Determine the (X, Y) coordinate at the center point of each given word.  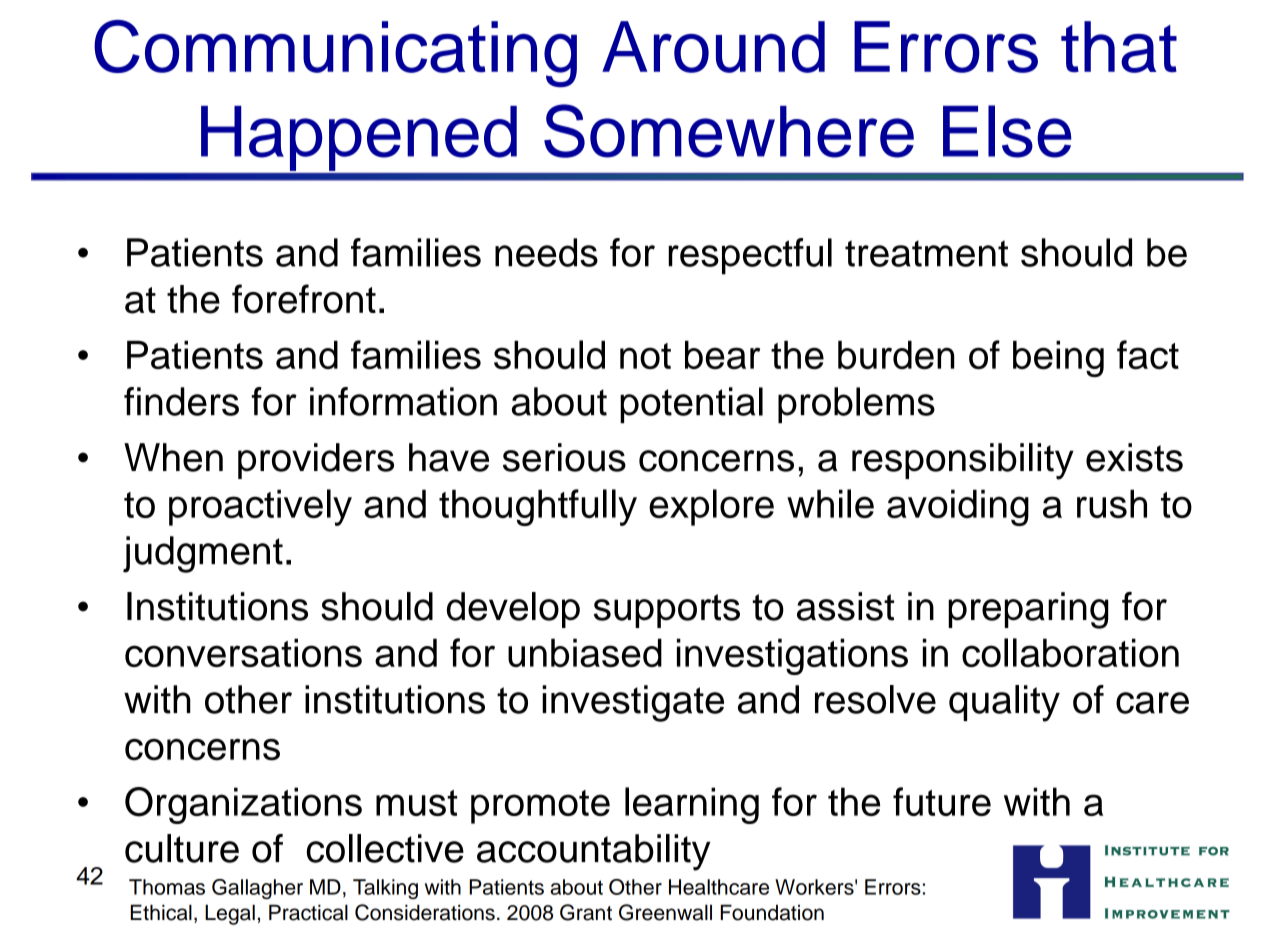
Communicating (335, 54)
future (942, 801)
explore (711, 507)
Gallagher (257, 889)
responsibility (963, 461)
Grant (586, 912)
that (1119, 47)
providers (316, 461)
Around (713, 47)
